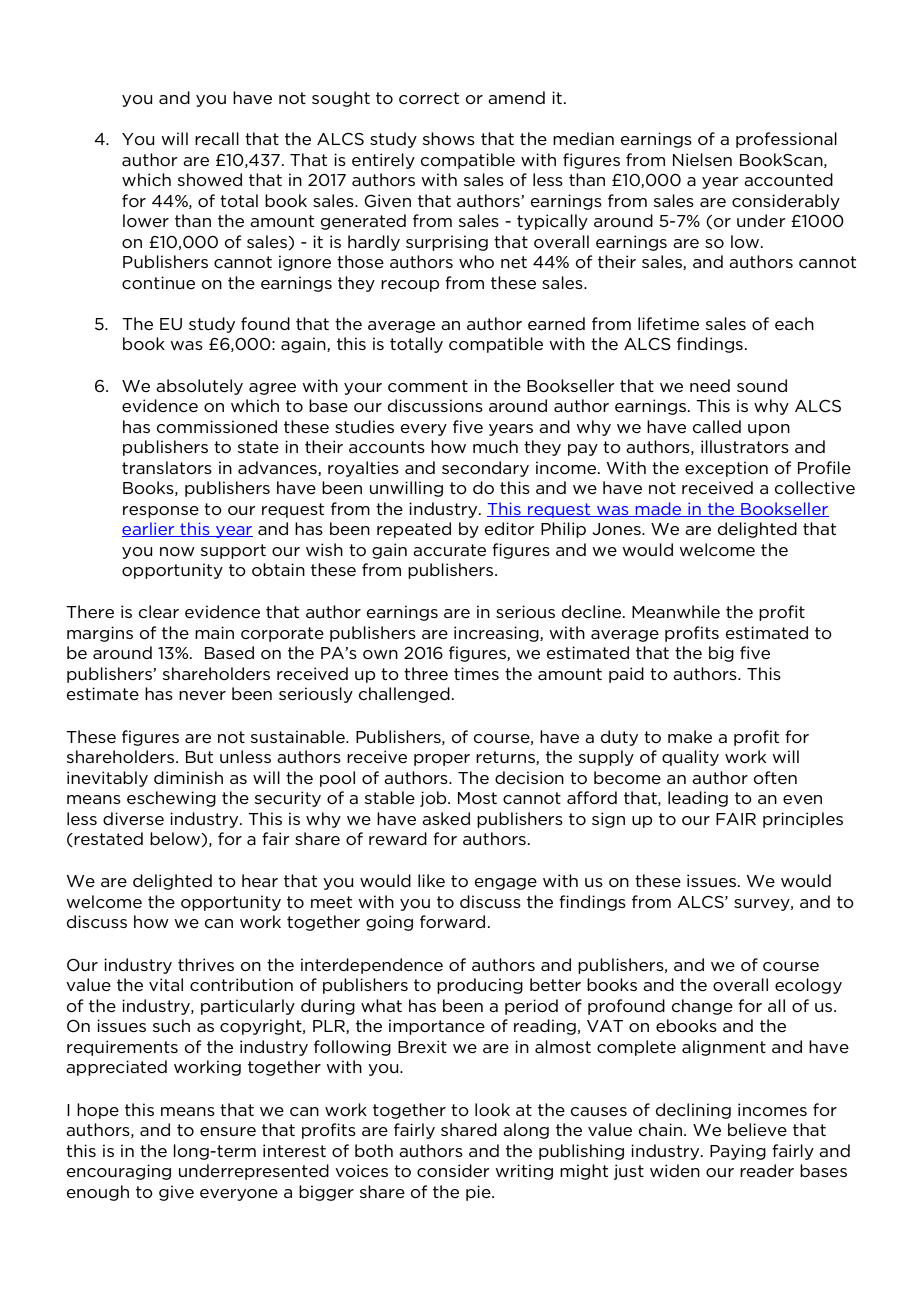  I want to click on recall, so click(217, 138).
